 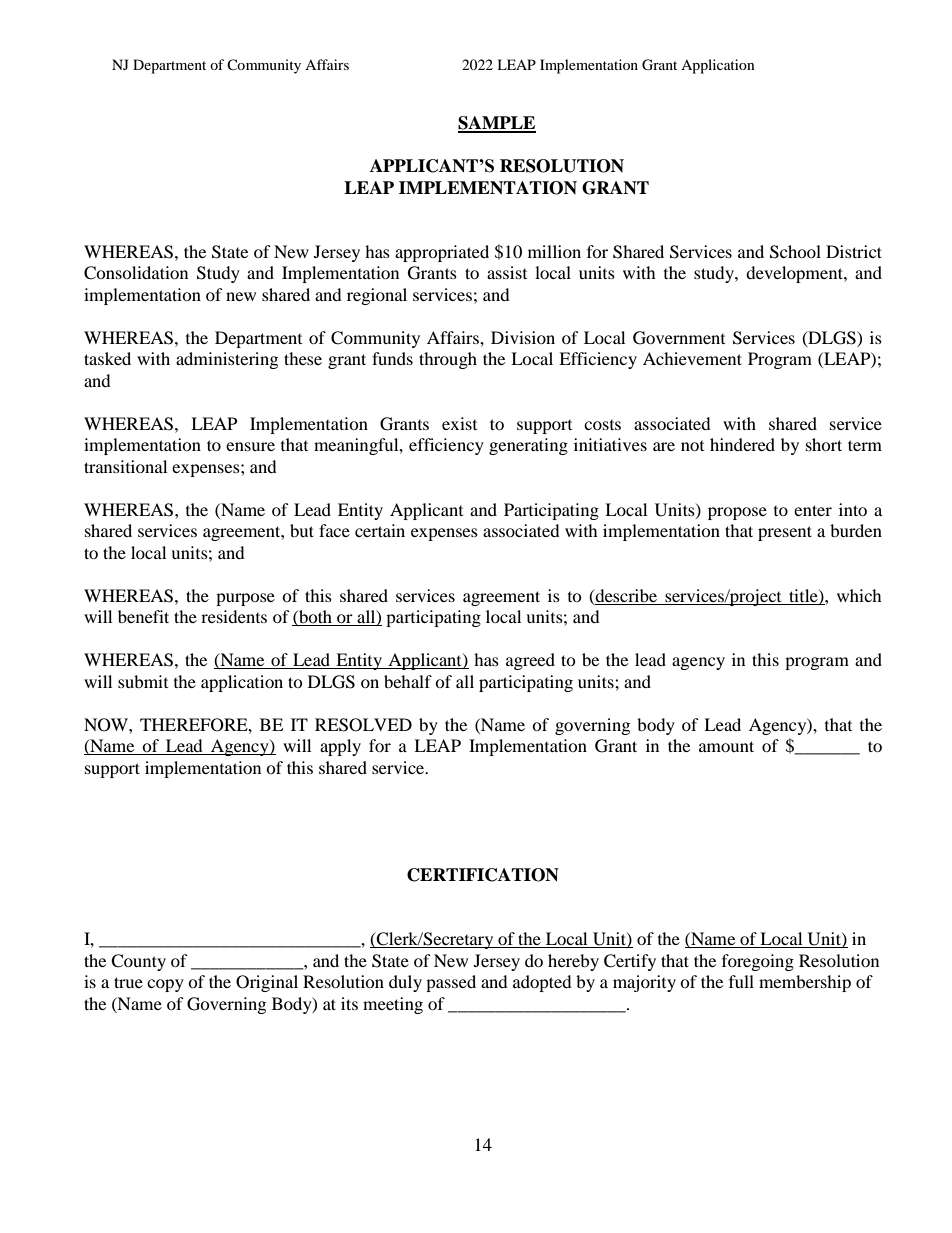 What do you see at coordinates (813, 510) in the screenshot?
I see `enter` at bounding box center [813, 510].
